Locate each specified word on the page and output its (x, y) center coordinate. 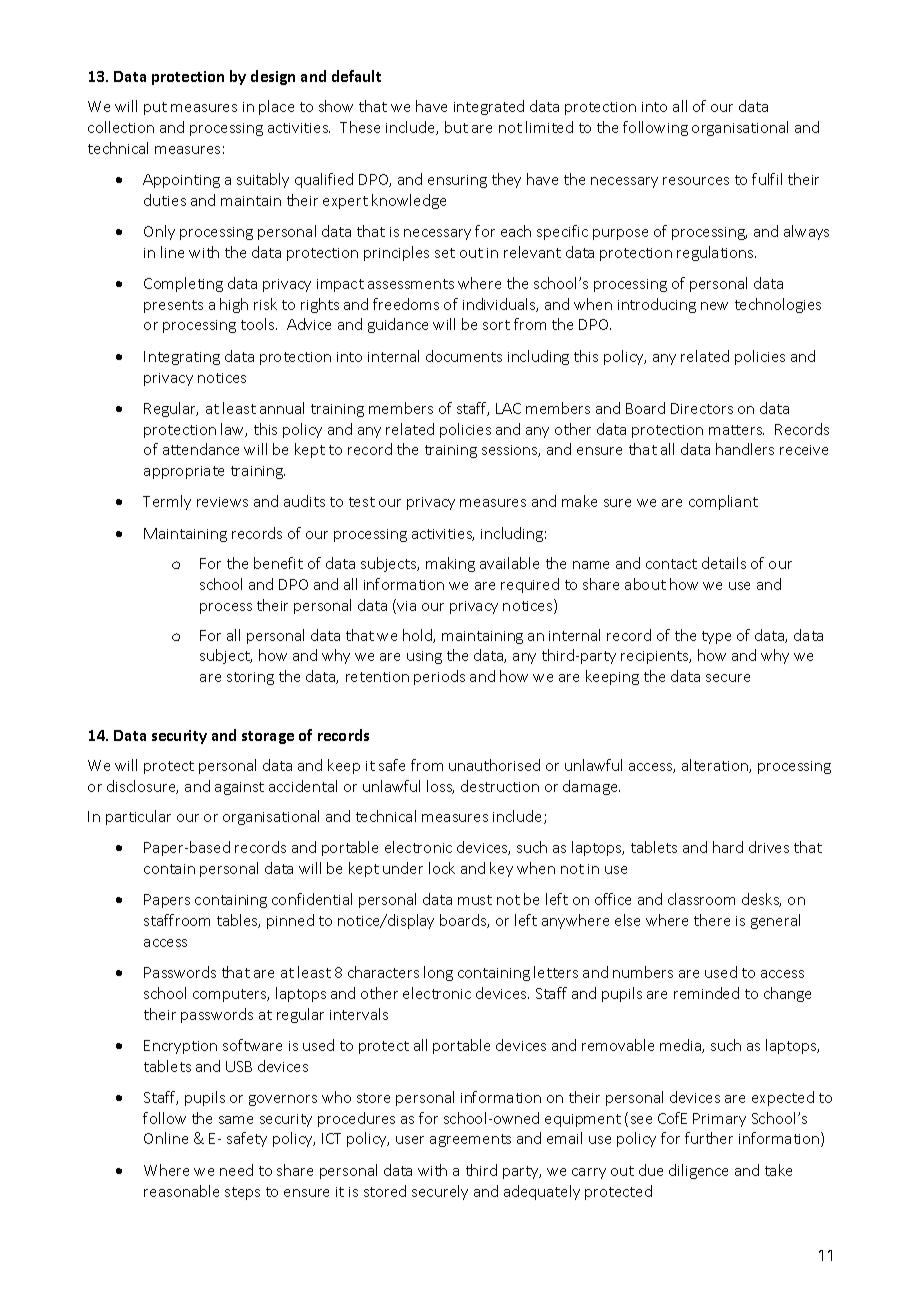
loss (440, 787)
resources (696, 181)
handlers (745, 449)
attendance (201, 449)
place (276, 107)
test (362, 502)
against (239, 788)
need (236, 1170)
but (456, 127)
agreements (470, 1140)
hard (728, 847)
